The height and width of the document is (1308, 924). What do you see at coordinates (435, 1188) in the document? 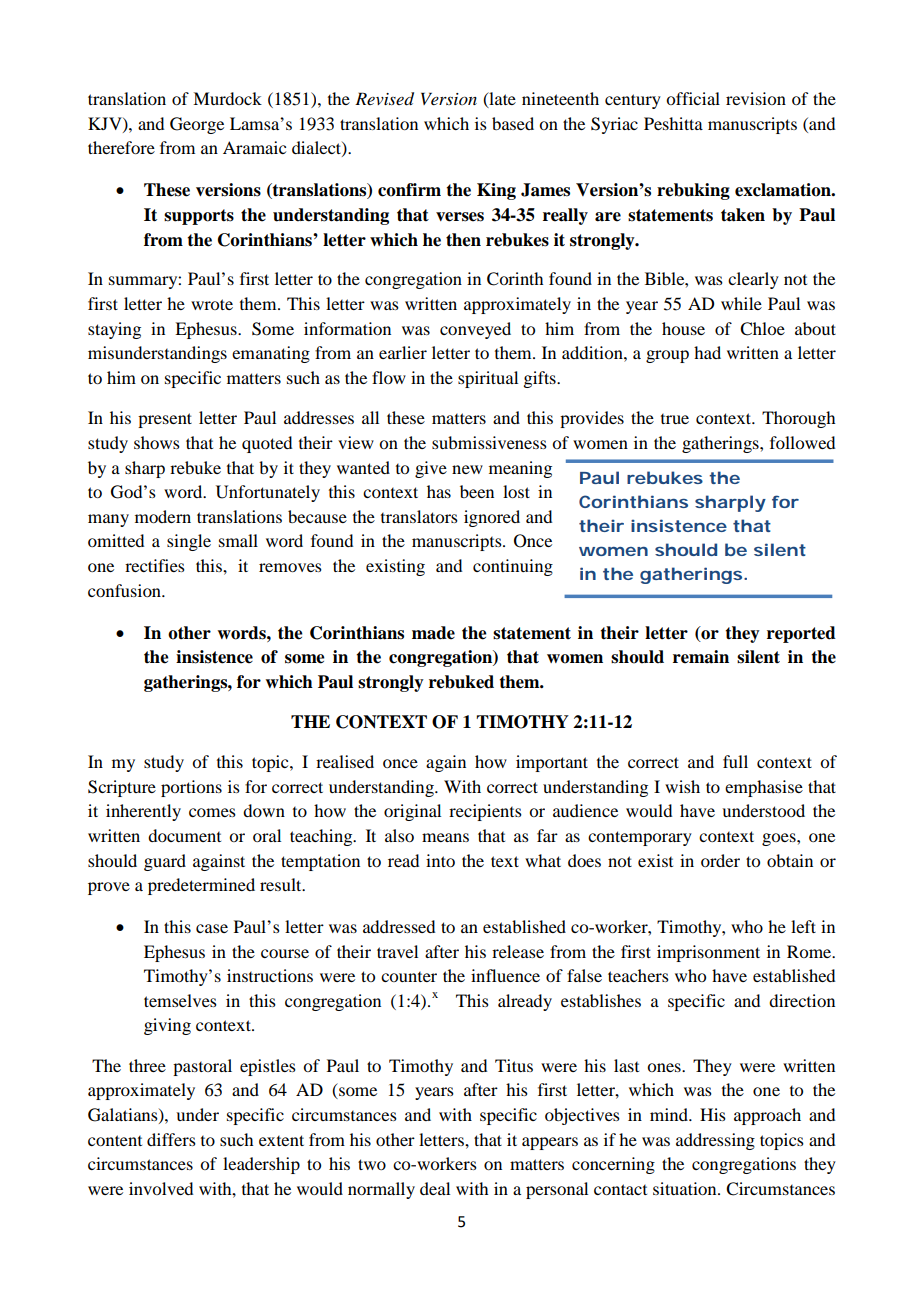
I see `deal` at bounding box center [435, 1188].
